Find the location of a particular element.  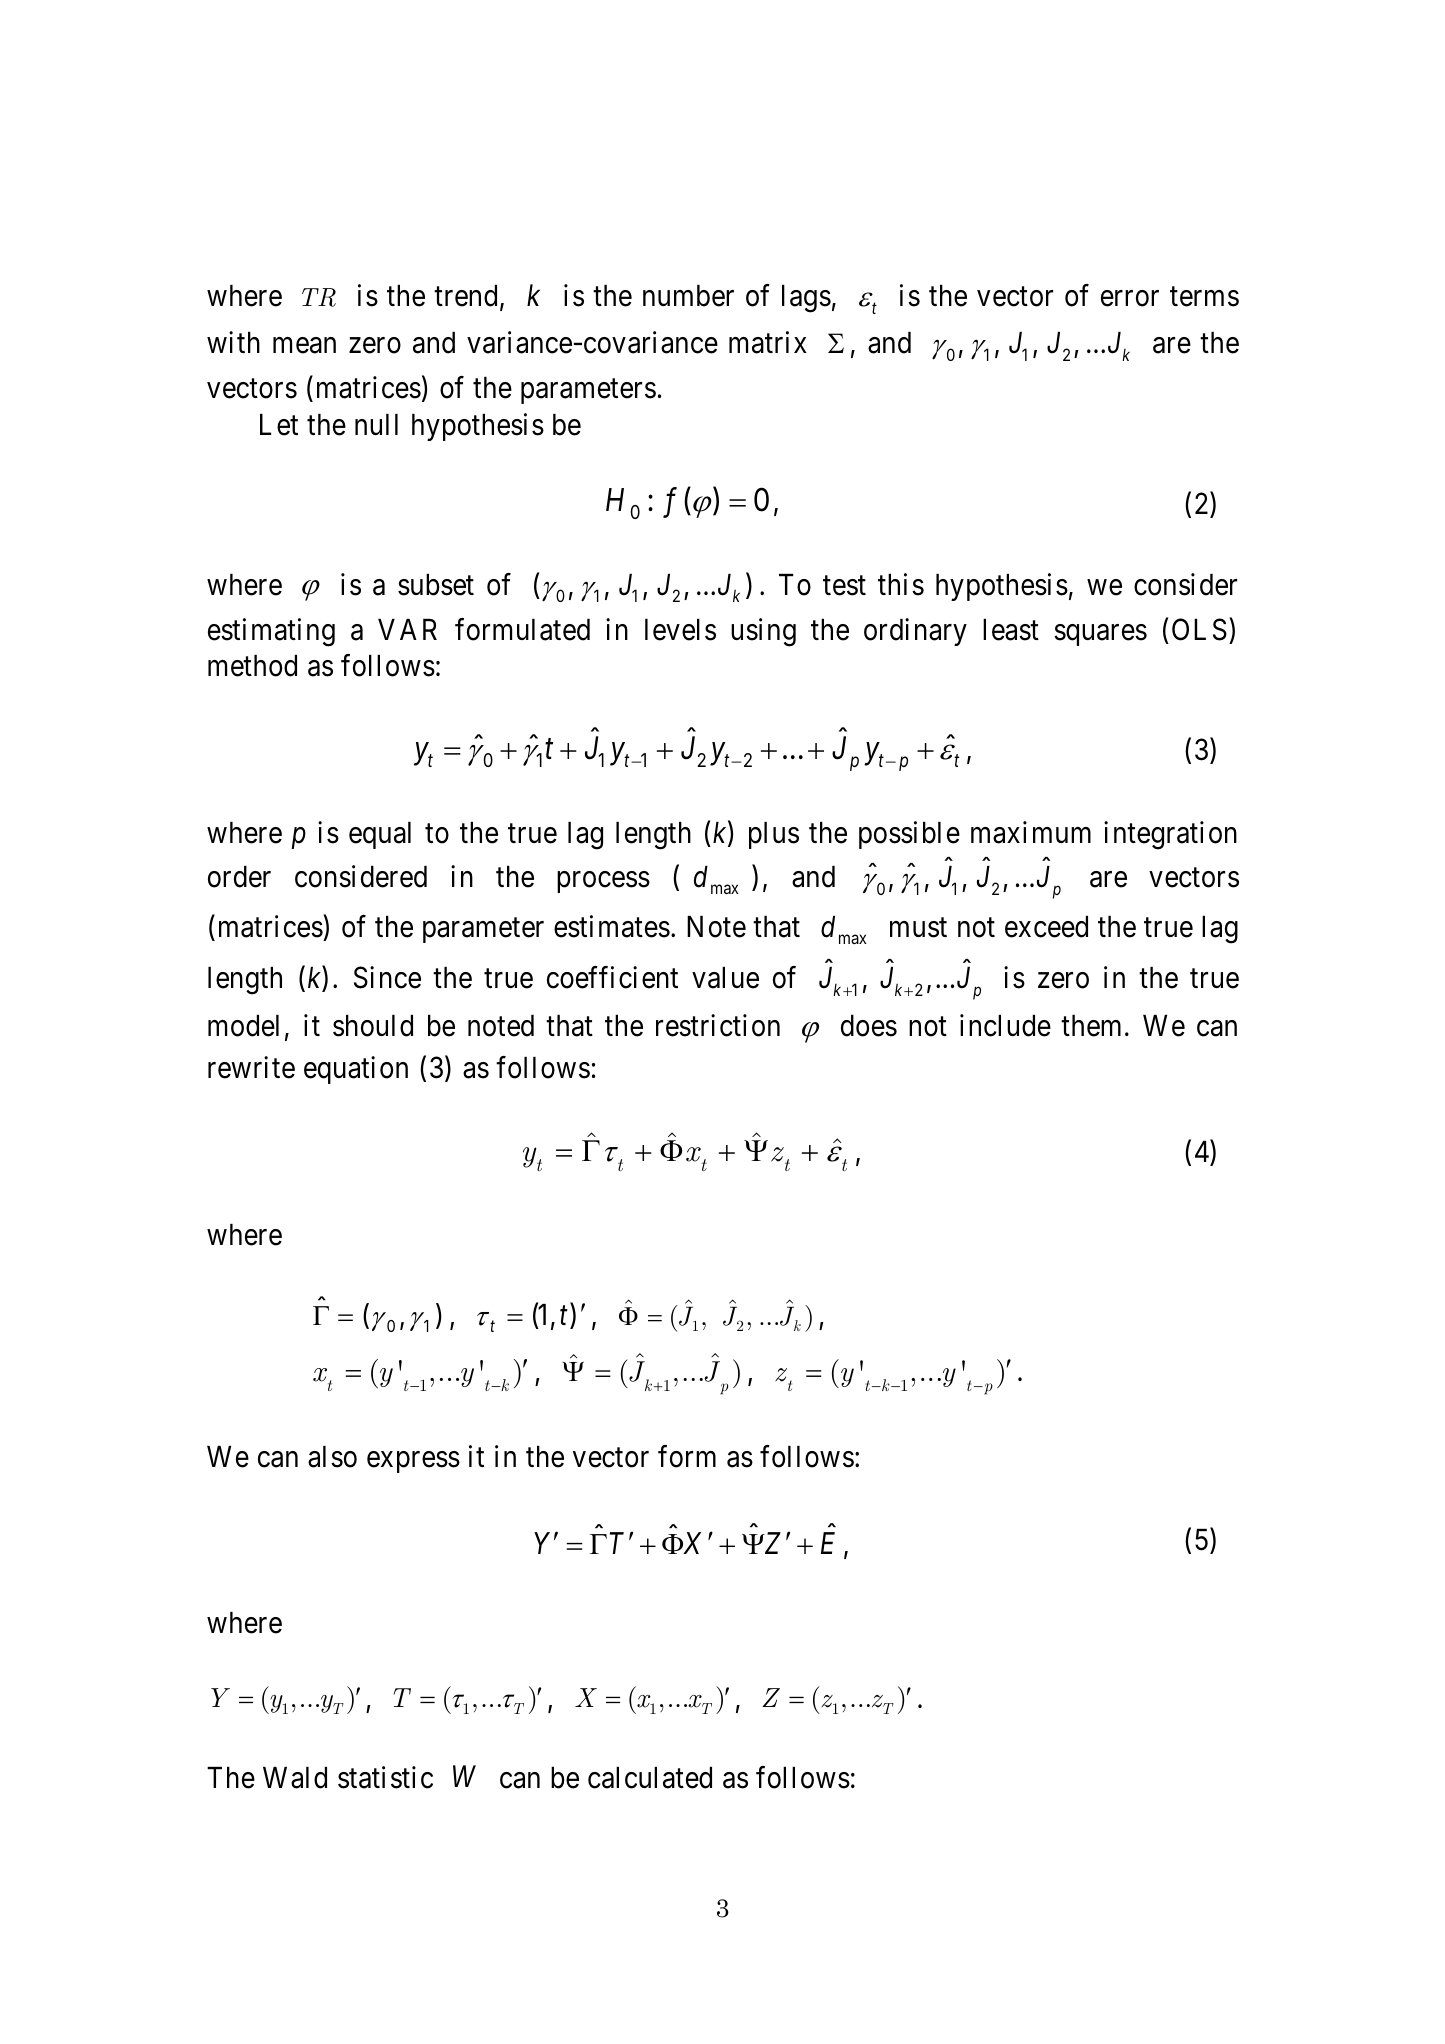

matrix is located at coordinates (768, 342).
